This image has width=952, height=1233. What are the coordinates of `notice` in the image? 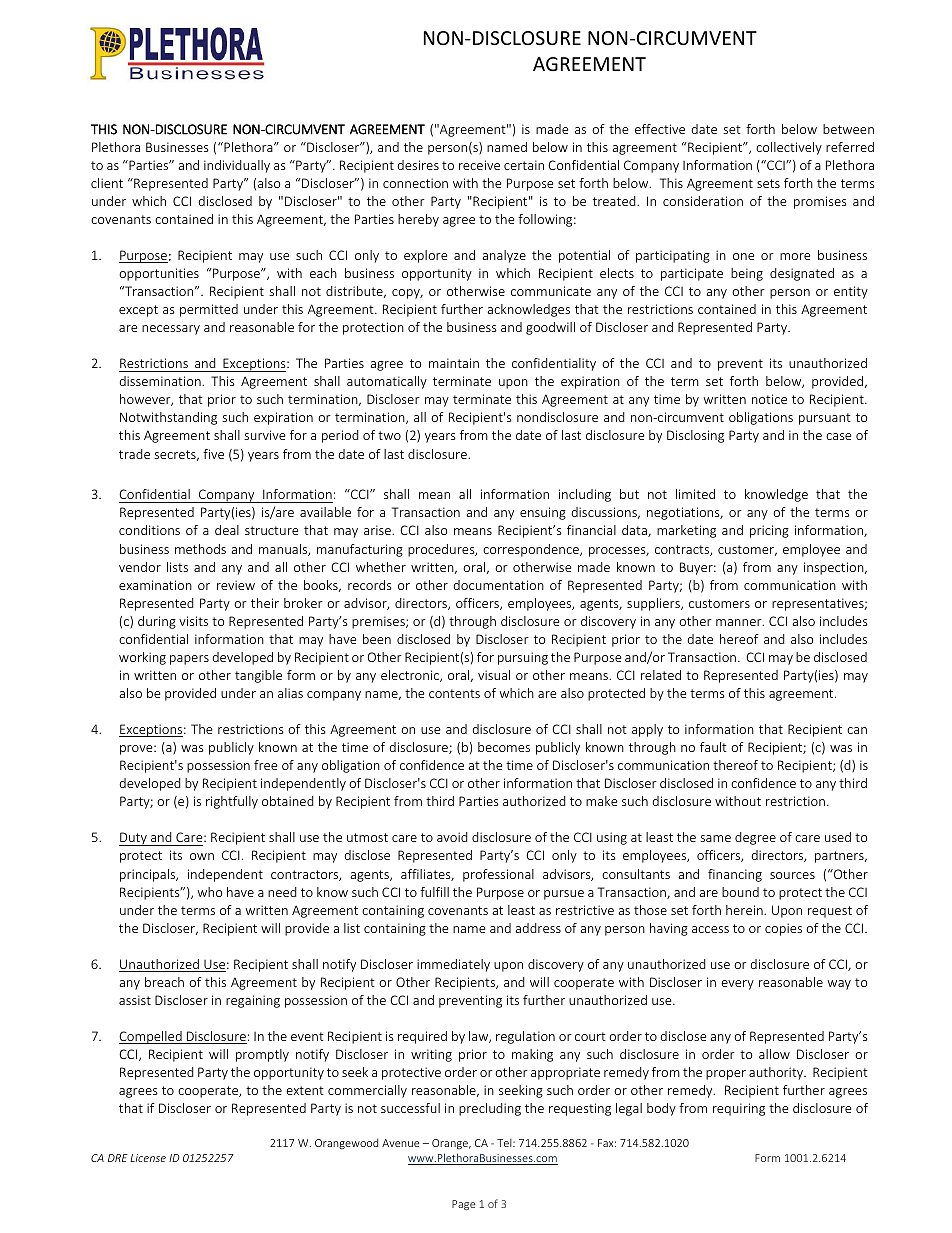 It's located at (769, 399).
